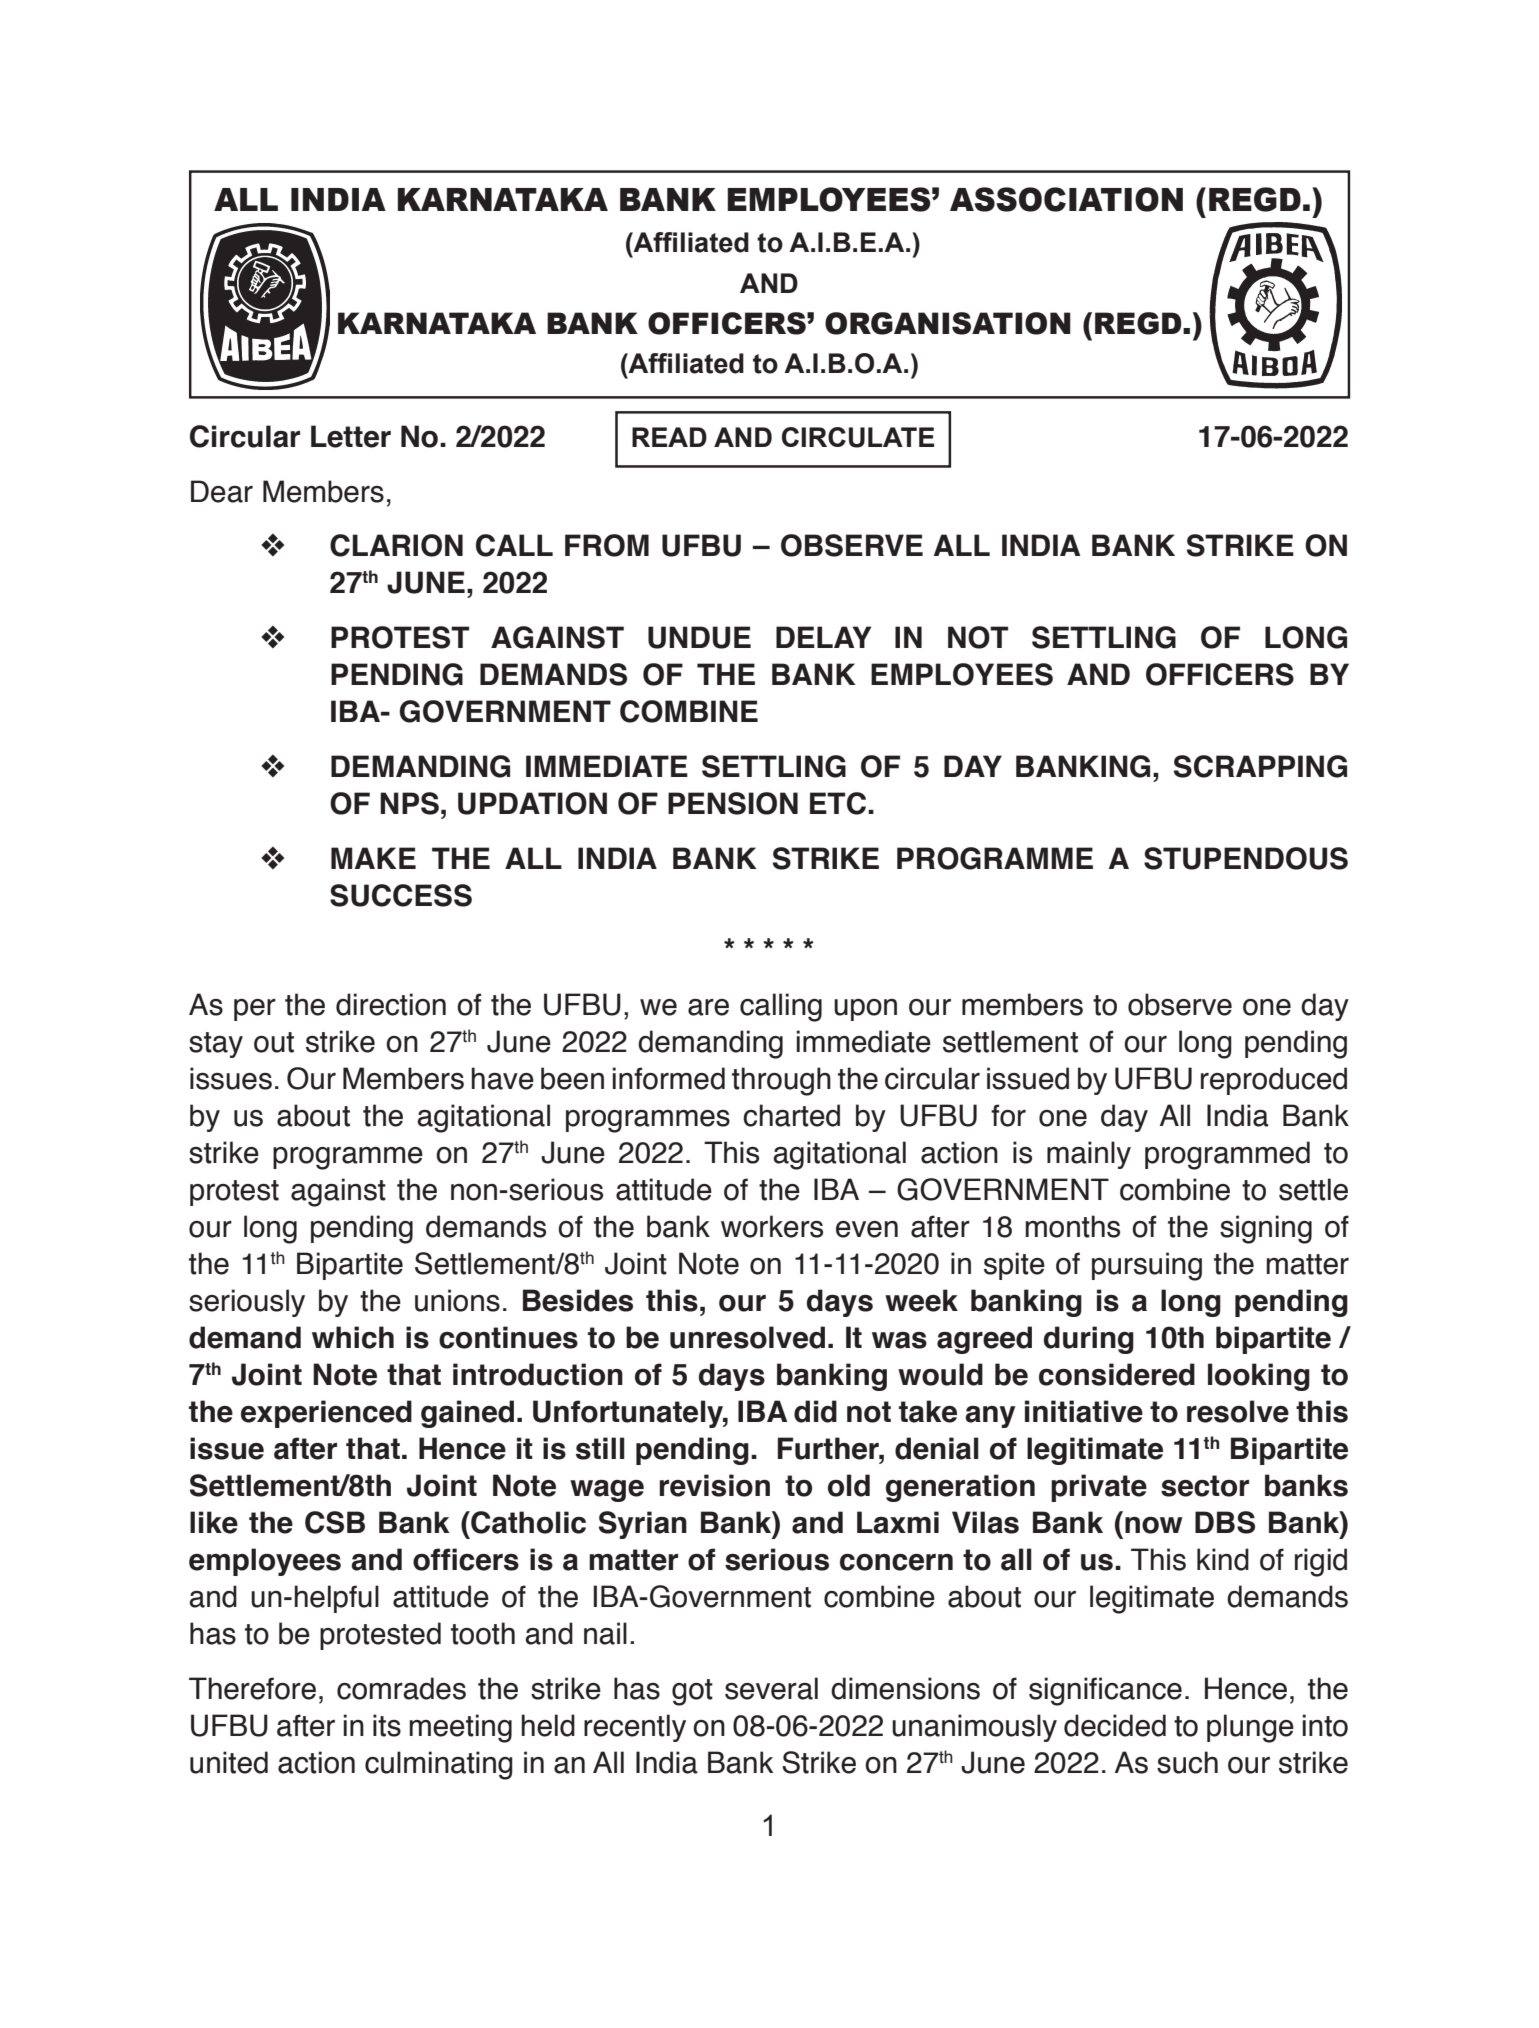 This document has width=1539, height=2028. I want to click on experienced, so click(326, 1414).
